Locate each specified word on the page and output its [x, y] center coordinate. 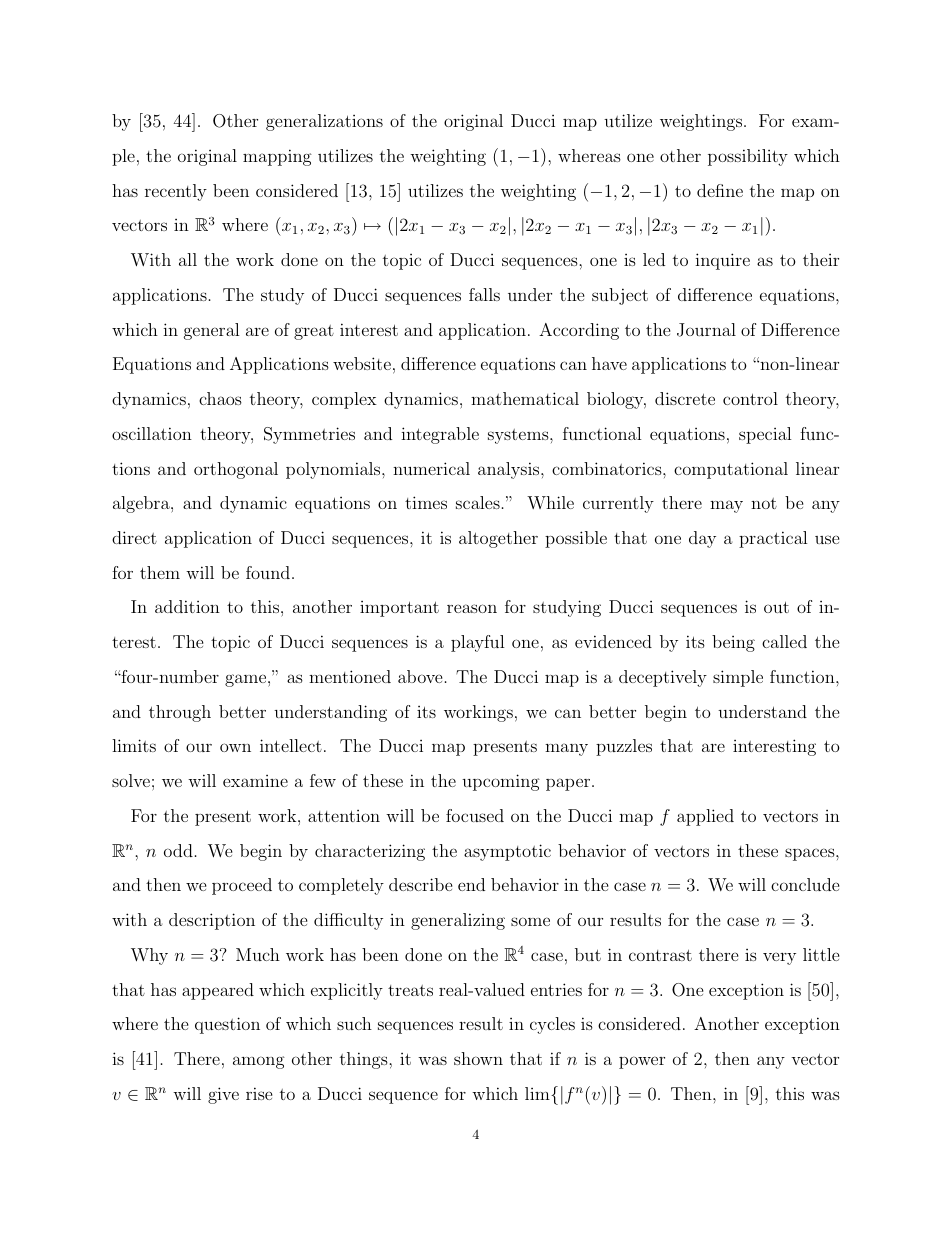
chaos [220, 398]
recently [176, 192]
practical [773, 539]
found [268, 572]
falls [484, 294]
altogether [498, 539]
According [579, 331]
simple [738, 678]
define [720, 190]
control [750, 398]
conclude [805, 884]
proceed [242, 886]
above [420, 676]
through [180, 713]
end [471, 884]
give [223, 1095]
